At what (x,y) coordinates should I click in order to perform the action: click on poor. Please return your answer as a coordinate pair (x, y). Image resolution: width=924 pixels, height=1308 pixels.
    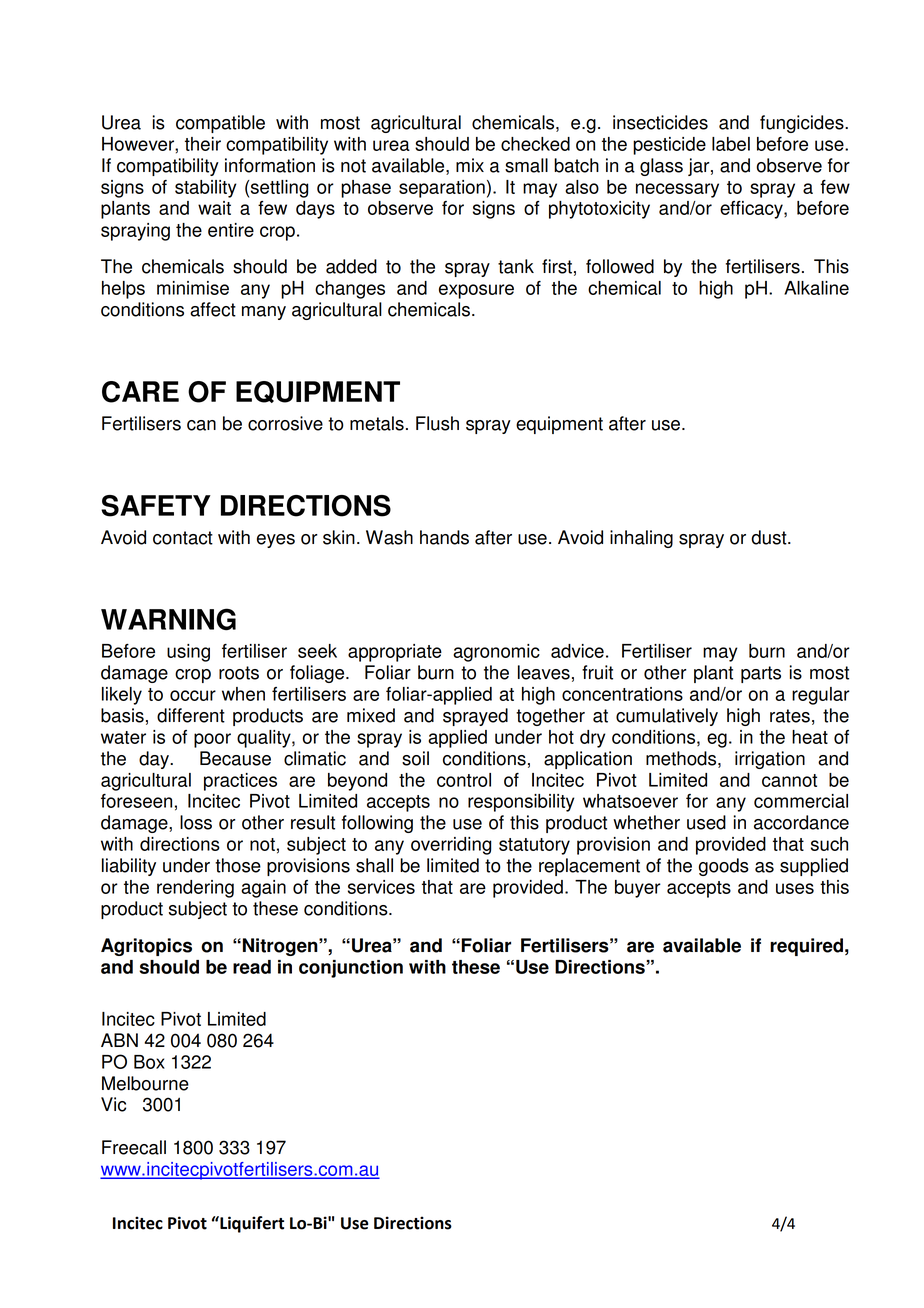
    Looking at the image, I should click on (212, 740).
